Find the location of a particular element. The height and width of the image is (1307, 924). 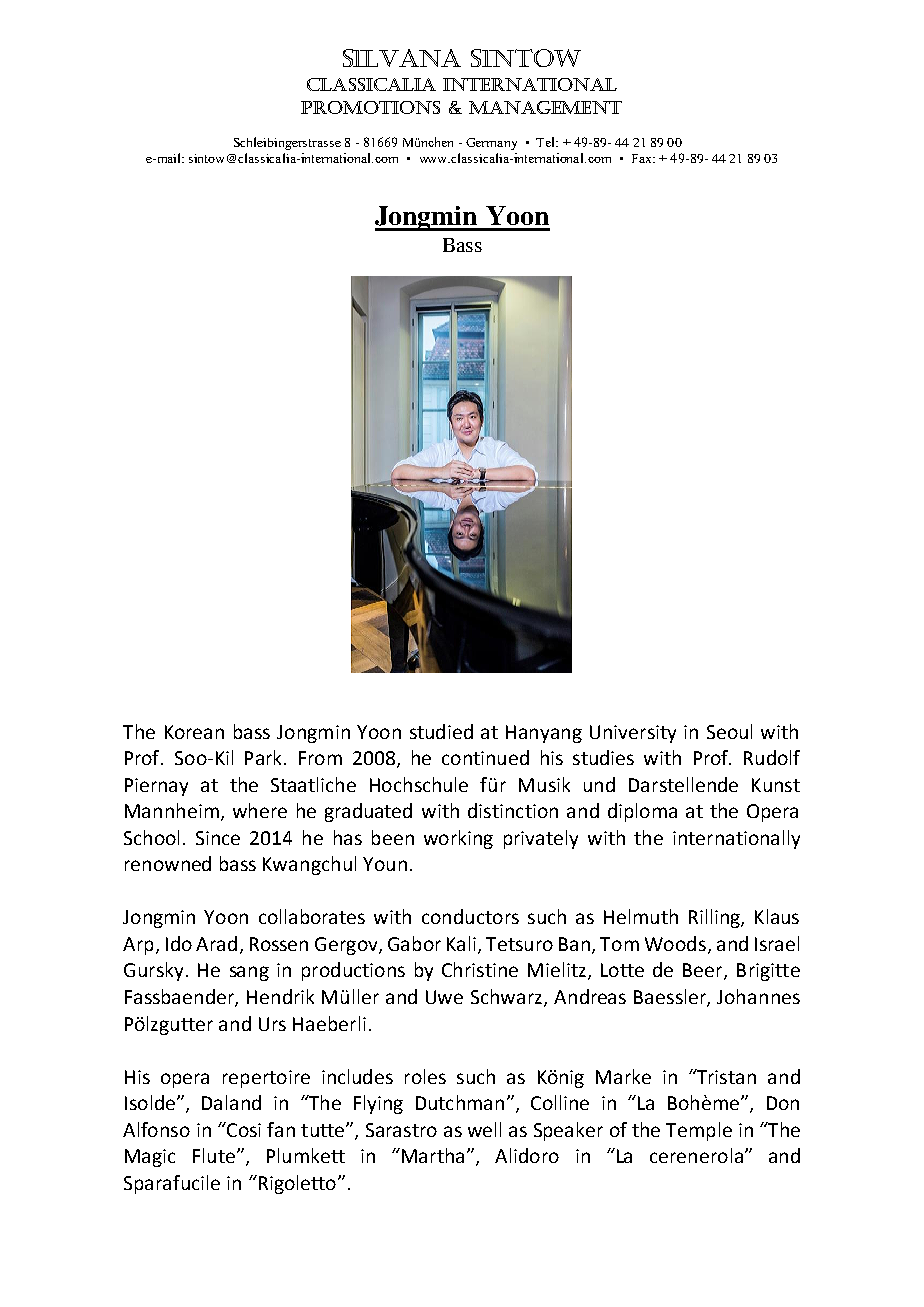

Management is located at coordinates (545, 107).
